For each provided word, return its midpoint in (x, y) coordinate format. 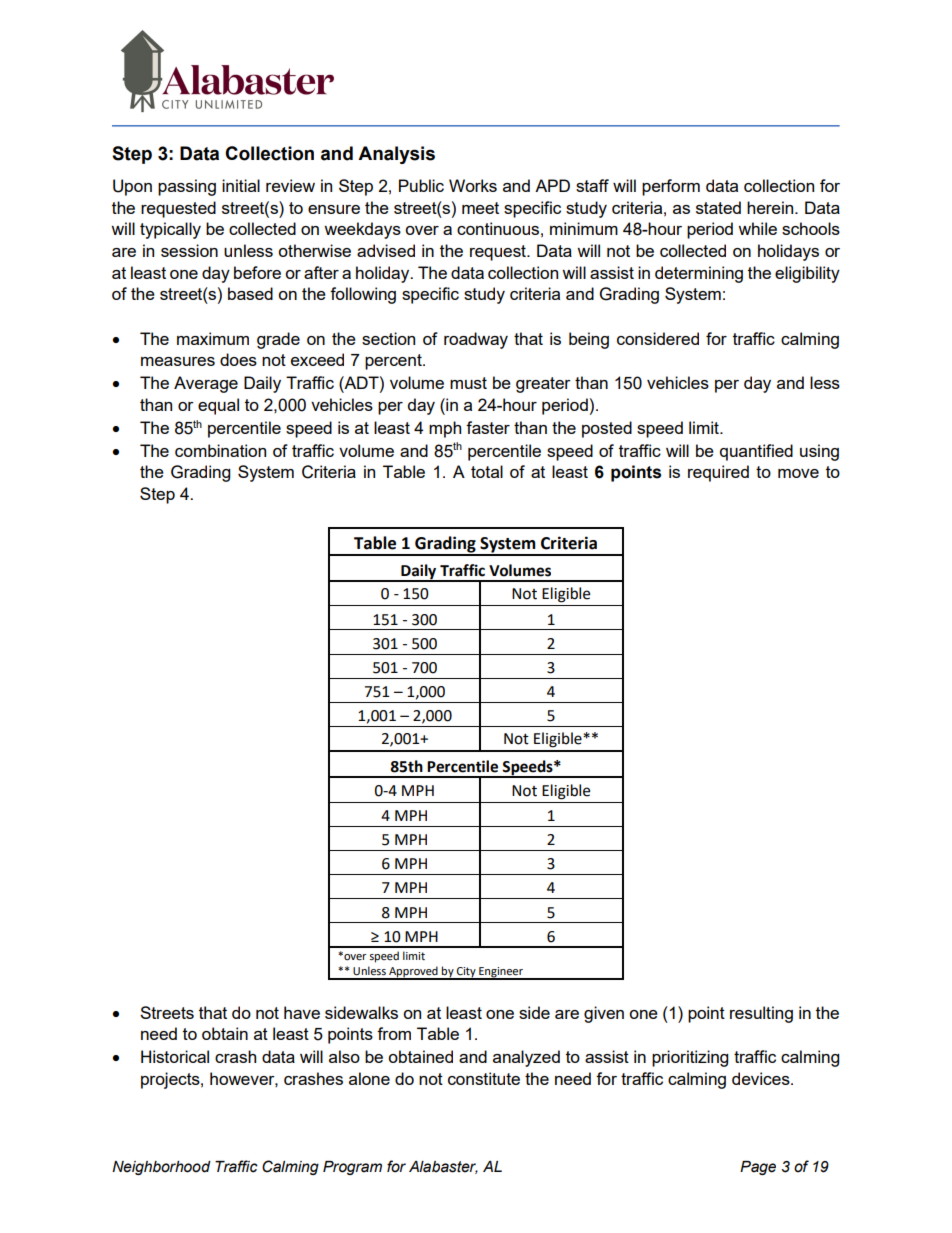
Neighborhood (161, 1168)
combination (220, 450)
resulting (761, 1014)
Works (473, 185)
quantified (756, 452)
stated (718, 207)
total (487, 471)
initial (241, 185)
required (718, 473)
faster (488, 427)
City (466, 973)
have (302, 1012)
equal (218, 406)
